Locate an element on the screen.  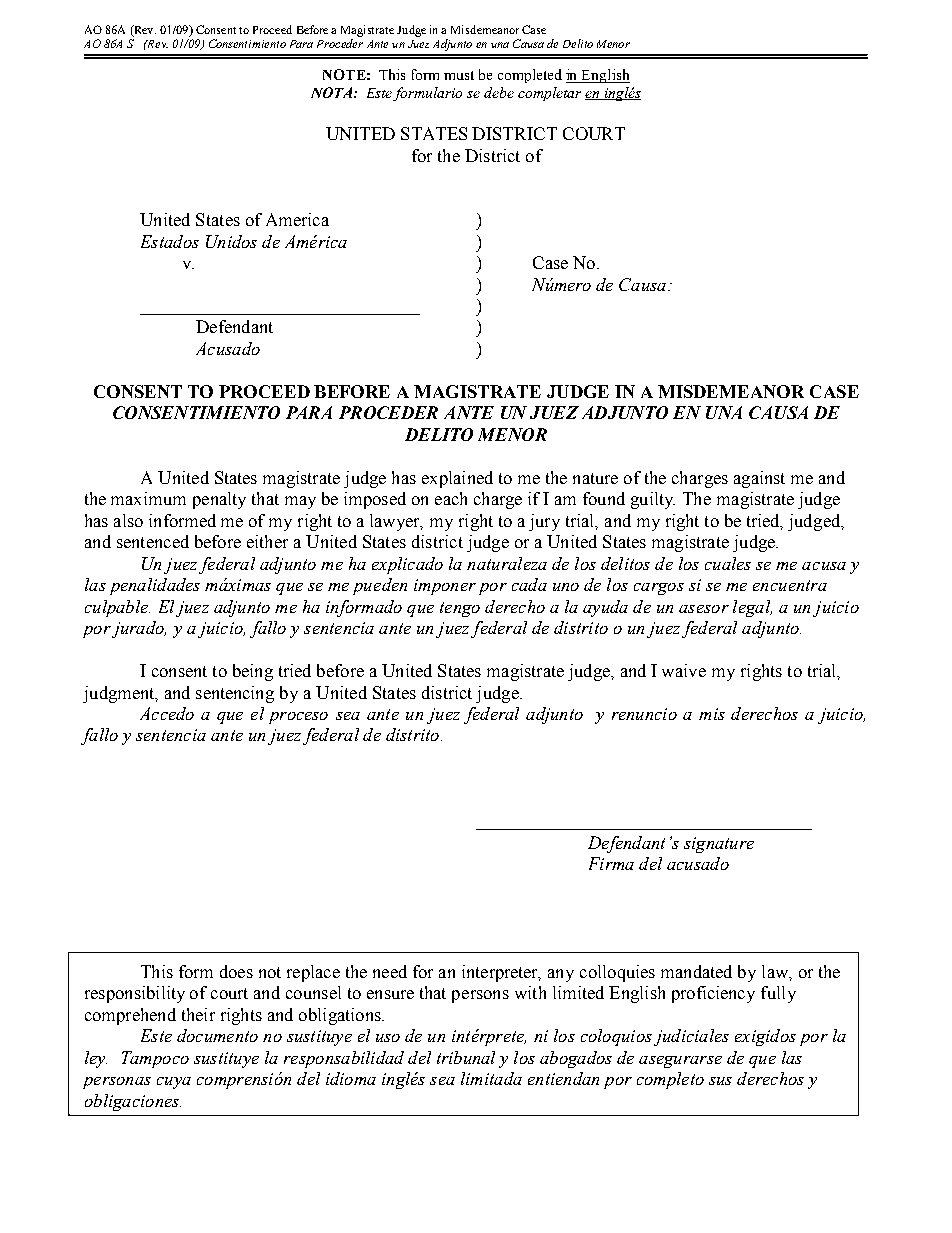
Firma is located at coordinates (611, 863).
